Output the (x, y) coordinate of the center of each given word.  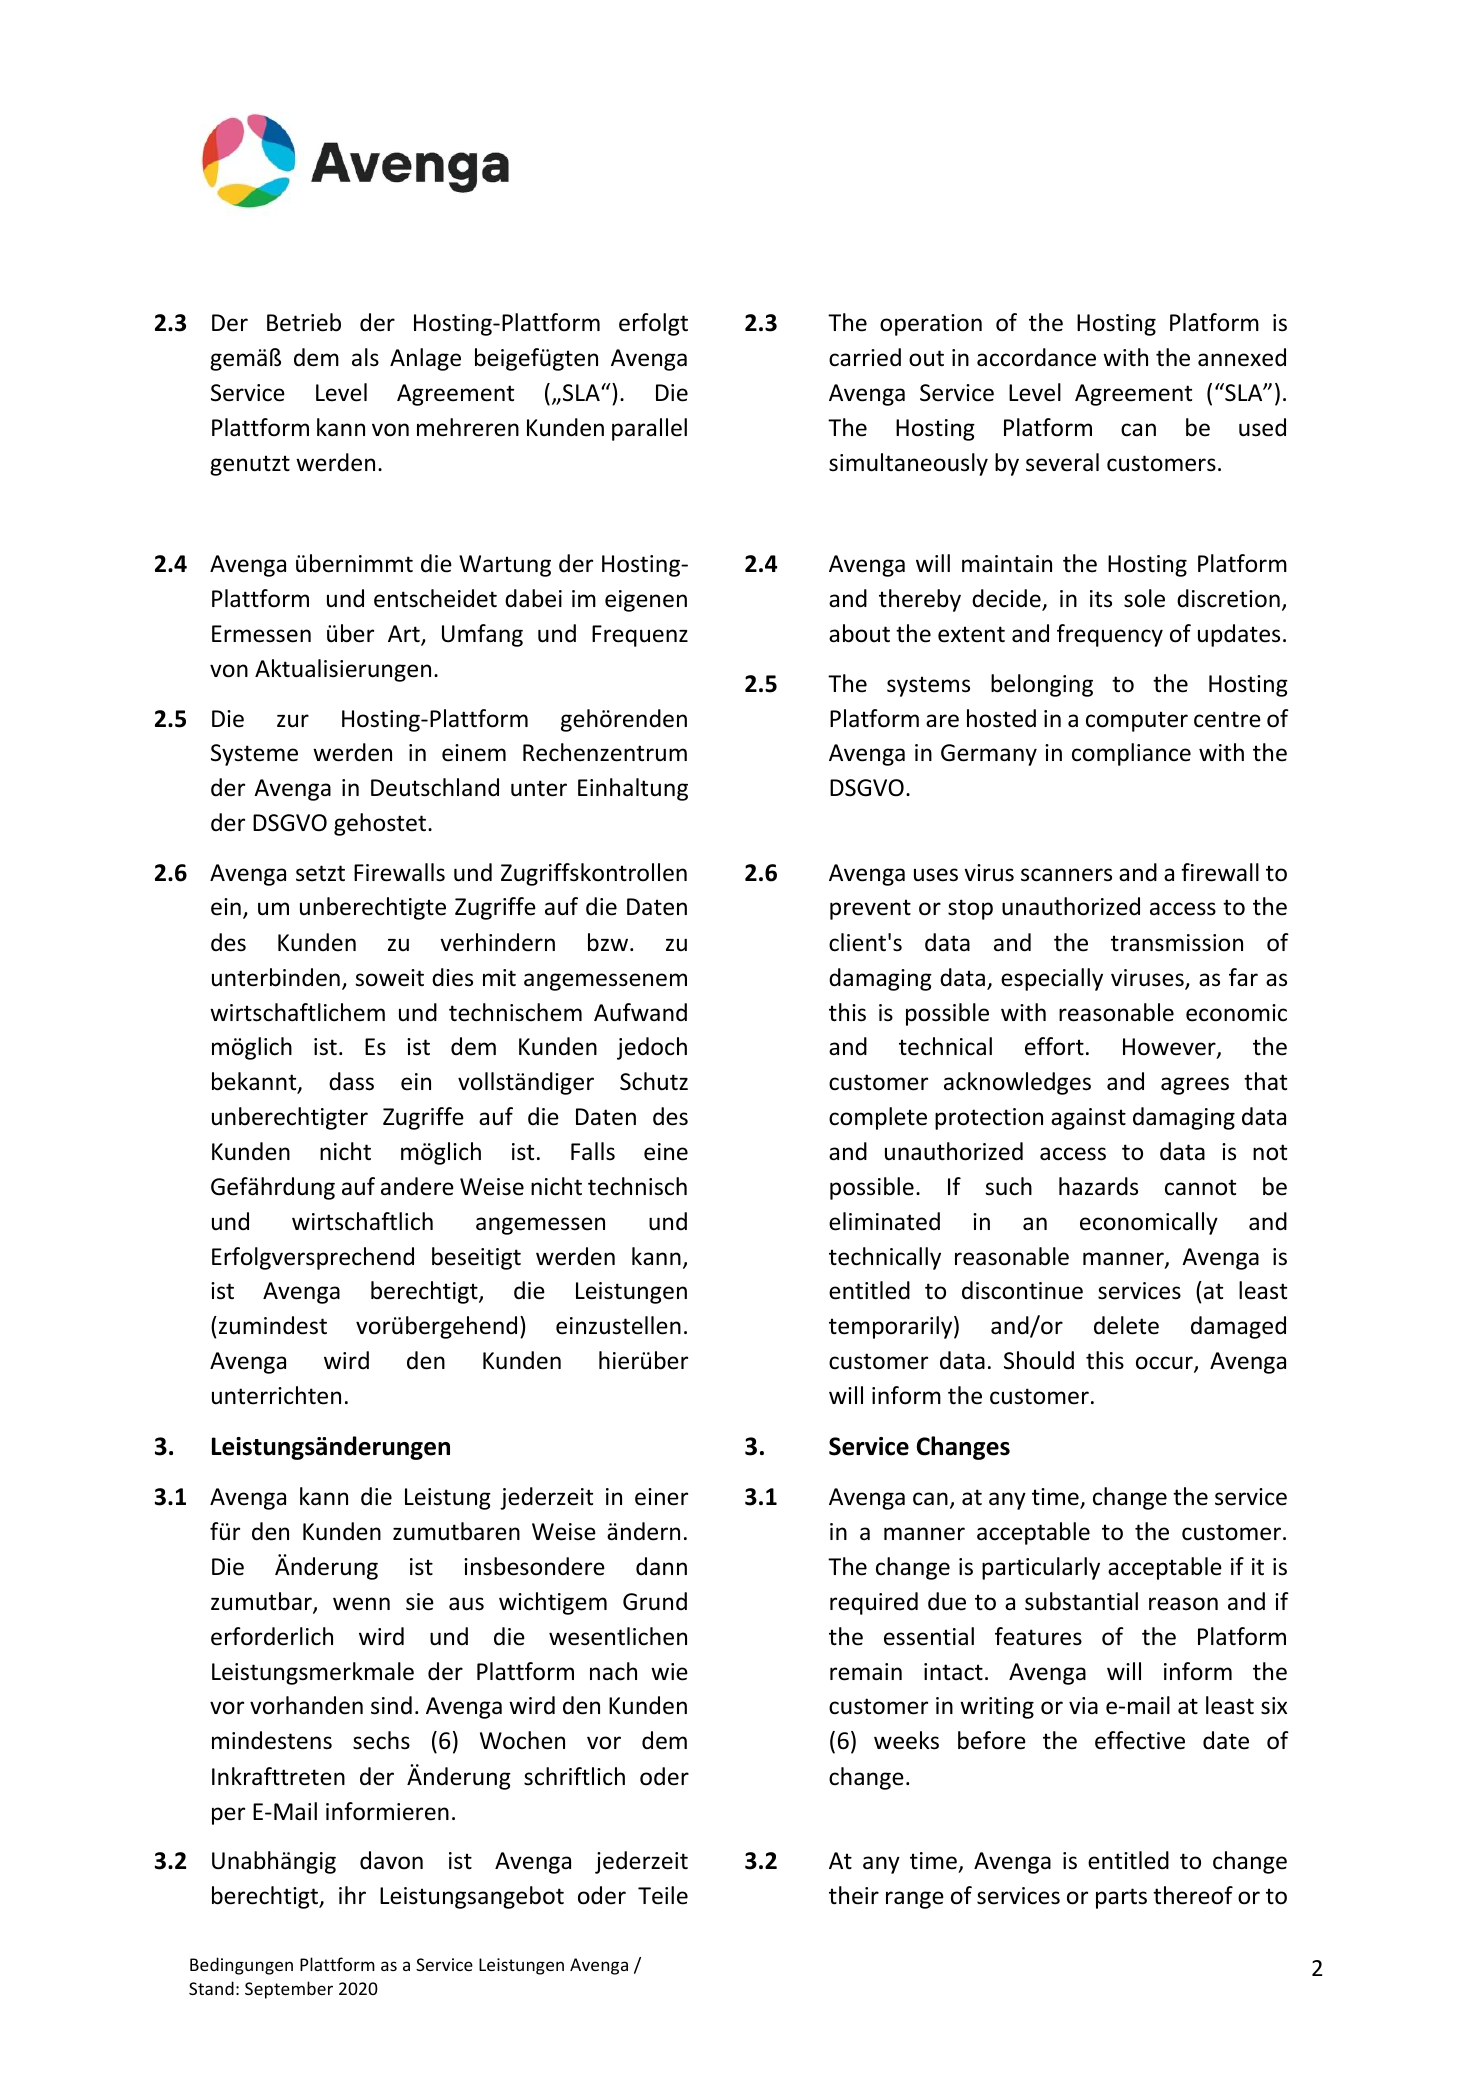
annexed (1242, 357)
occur (1165, 1364)
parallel (649, 429)
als (365, 357)
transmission (1177, 943)
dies (452, 977)
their (854, 1895)
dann (661, 1566)
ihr (352, 1895)
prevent (870, 909)
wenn (361, 1604)
